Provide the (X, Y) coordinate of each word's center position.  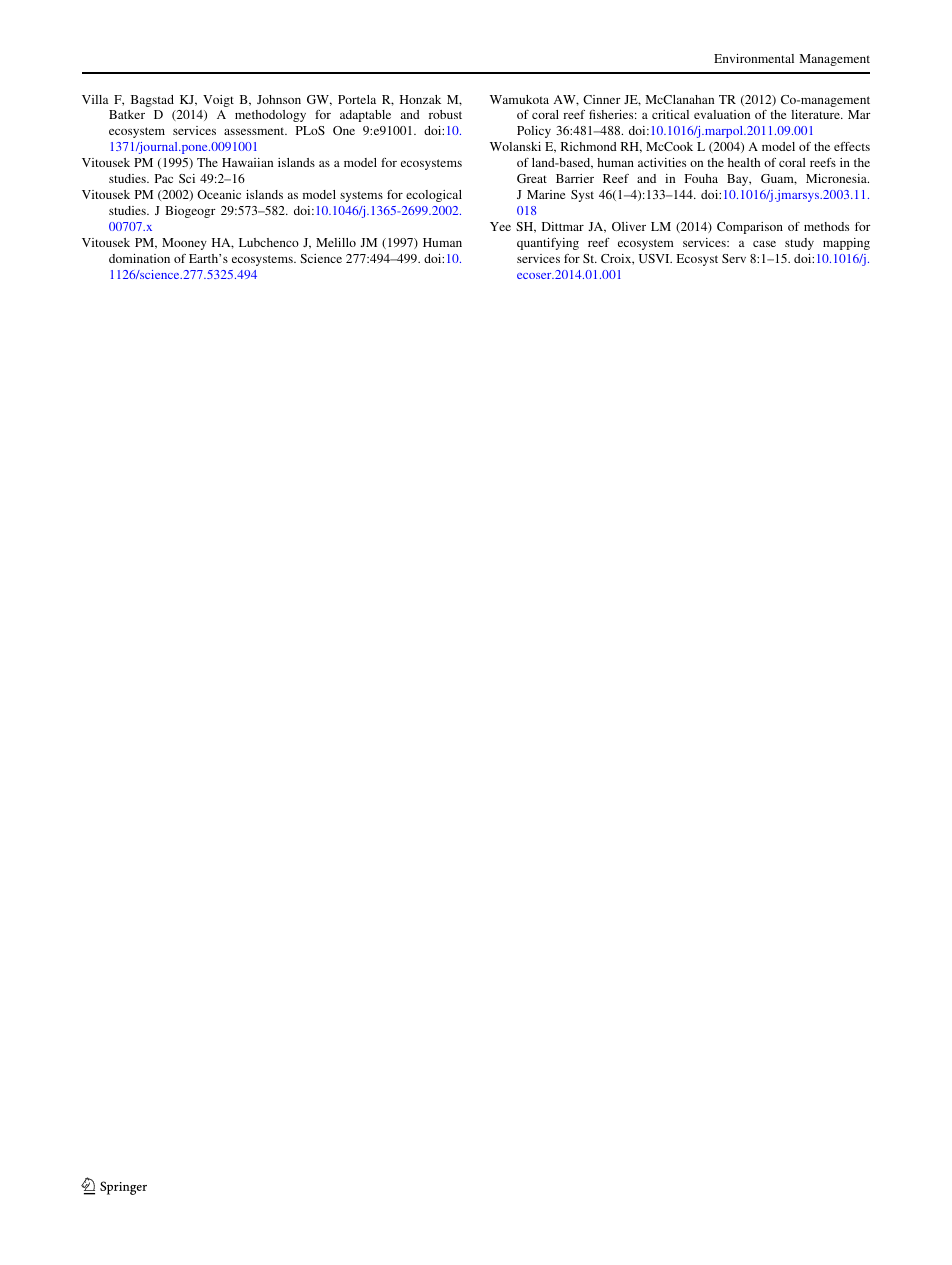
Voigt (218, 101)
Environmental (754, 58)
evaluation (722, 114)
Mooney (184, 244)
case (764, 244)
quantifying (548, 244)
